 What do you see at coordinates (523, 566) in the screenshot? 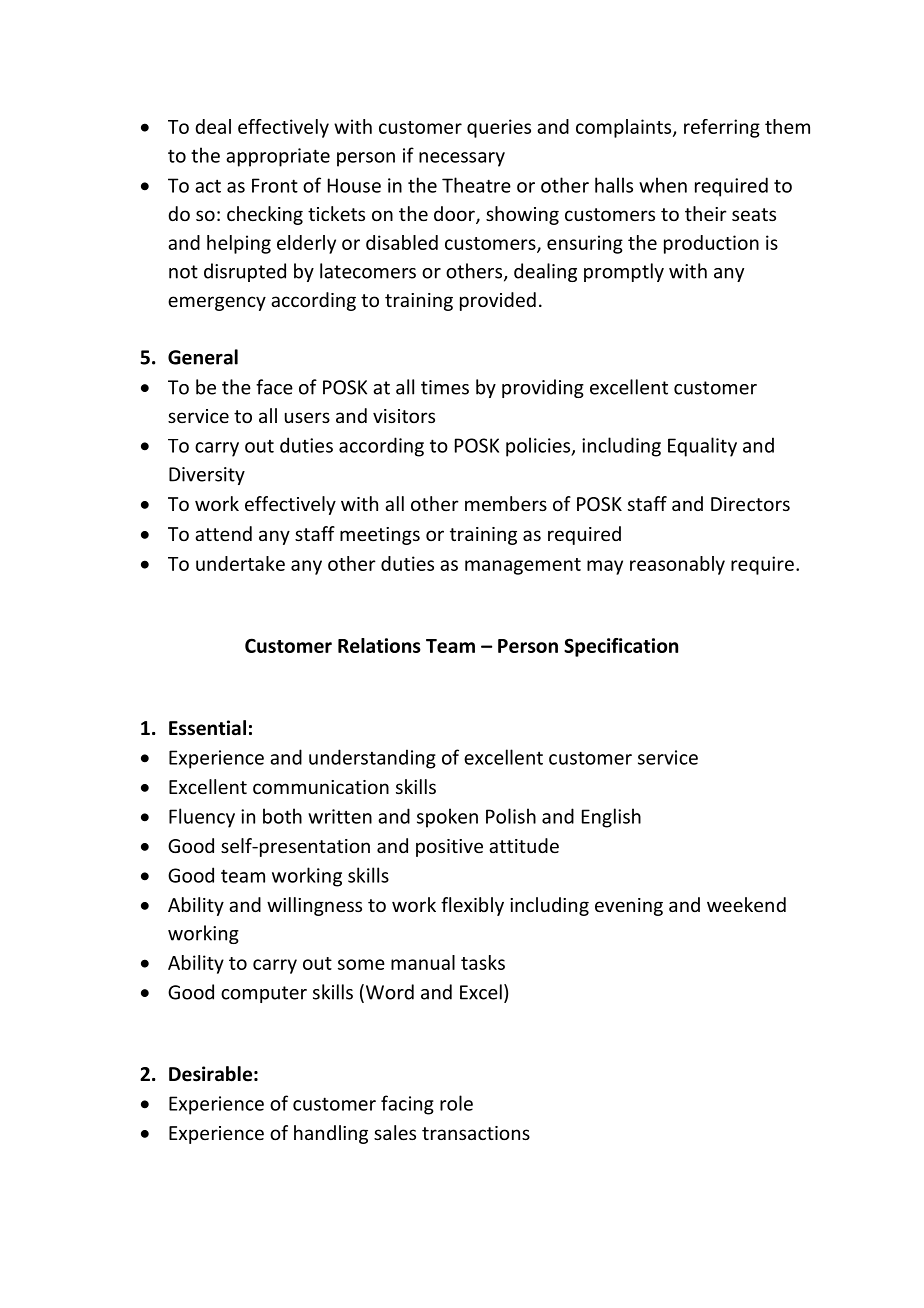
I see `management` at bounding box center [523, 566].
